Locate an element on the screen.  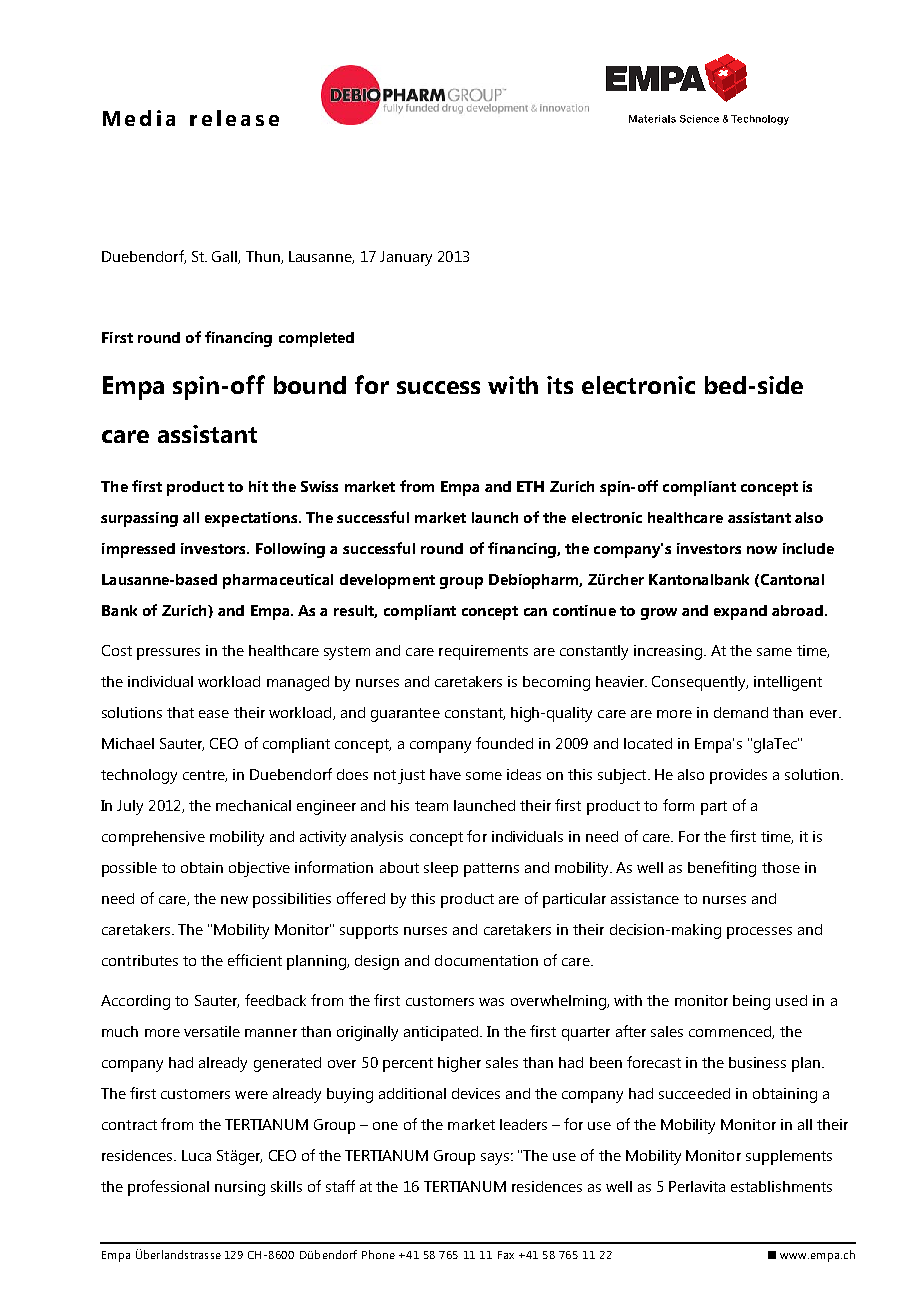
Media is located at coordinates (139, 118).
